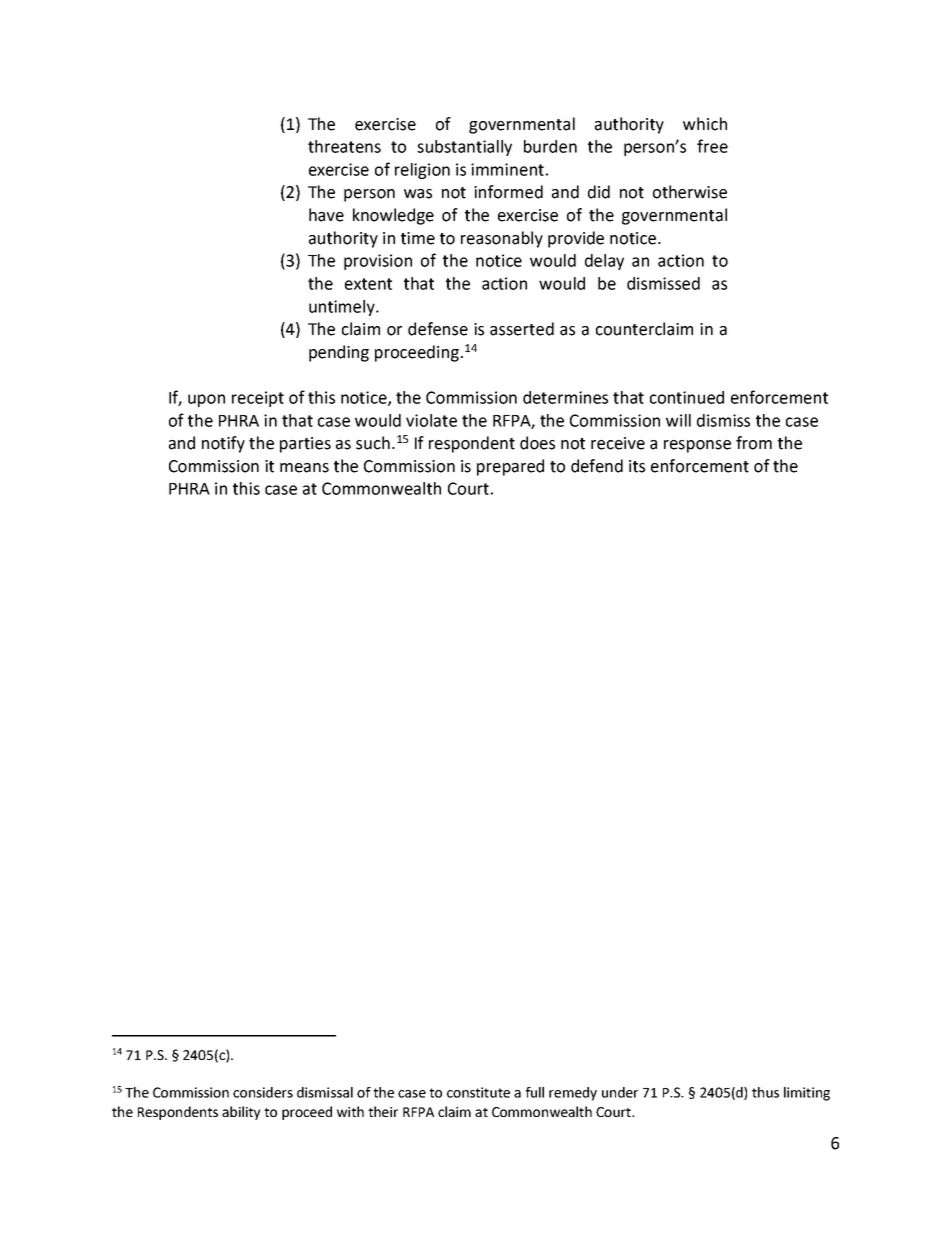 This screenshot has width=952, height=1233. I want to click on considers, so click(263, 1092).
